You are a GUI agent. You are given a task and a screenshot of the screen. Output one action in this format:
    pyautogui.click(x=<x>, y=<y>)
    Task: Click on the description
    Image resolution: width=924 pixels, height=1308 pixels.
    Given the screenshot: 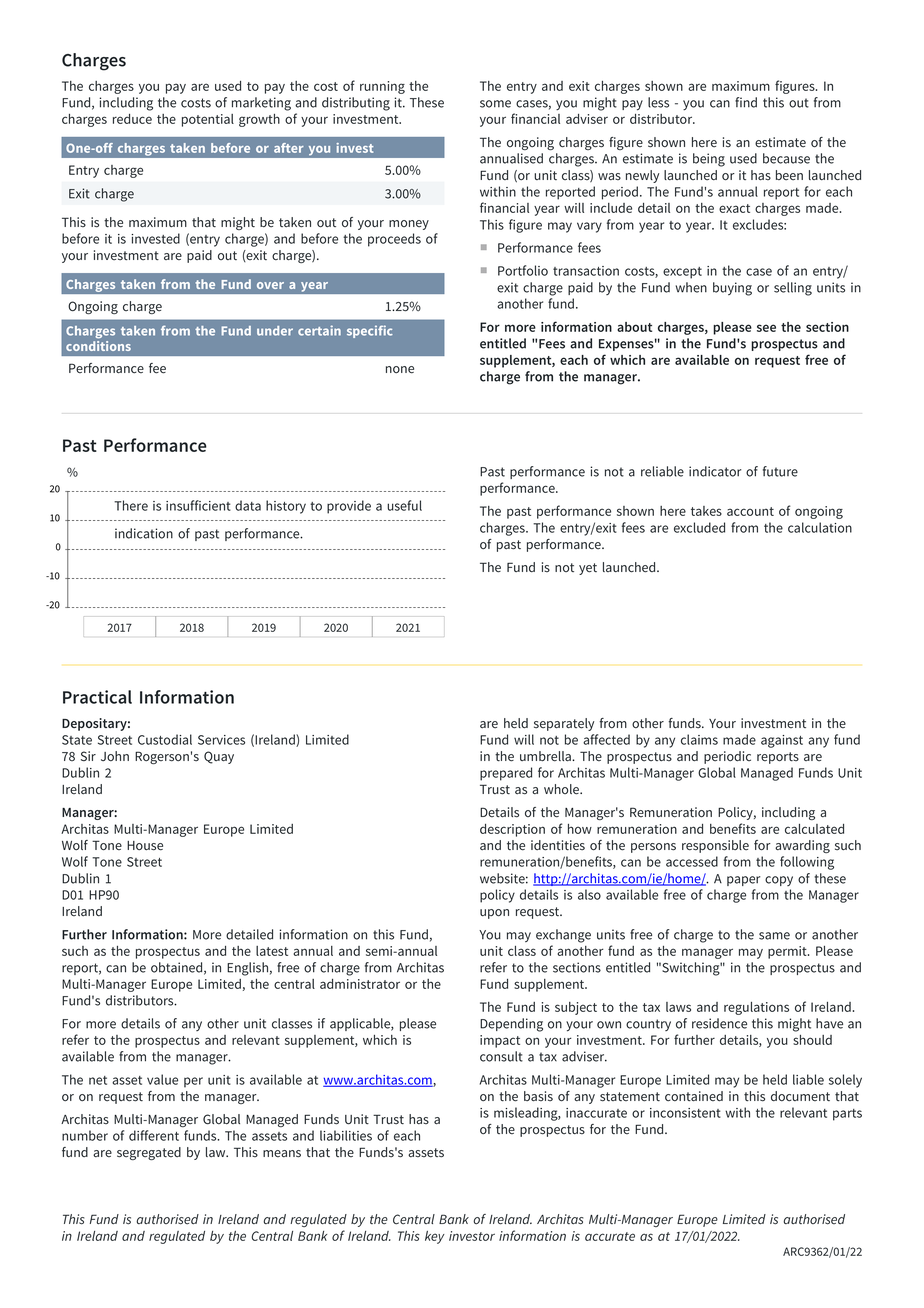 What is the action you would take?
    pyautogui.click(x=512, y=830)
